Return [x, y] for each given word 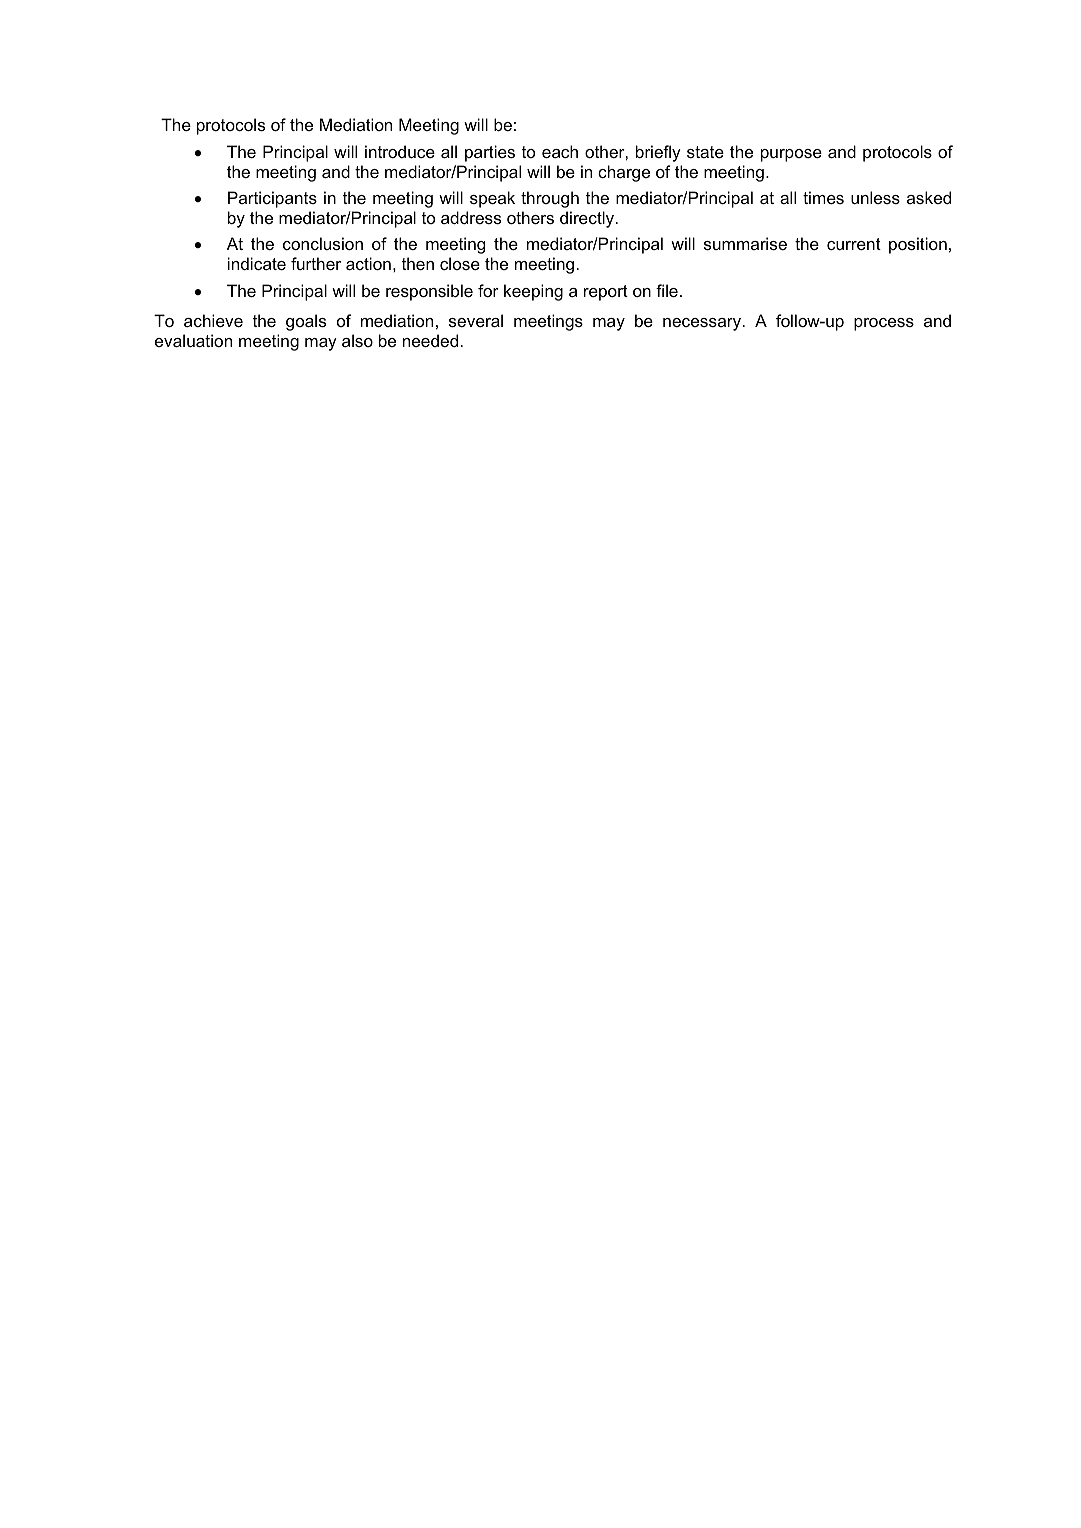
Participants [272, 199]
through [550, 199]
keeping [533, 292]
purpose [791, 155]
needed [430, 340]
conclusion [323, 243]
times [823, 197]
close [460, 263]
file [667, 290]
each [560, 151]
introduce [400, 151]
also [357, 340]
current [854, 244]
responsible [429, 292]
